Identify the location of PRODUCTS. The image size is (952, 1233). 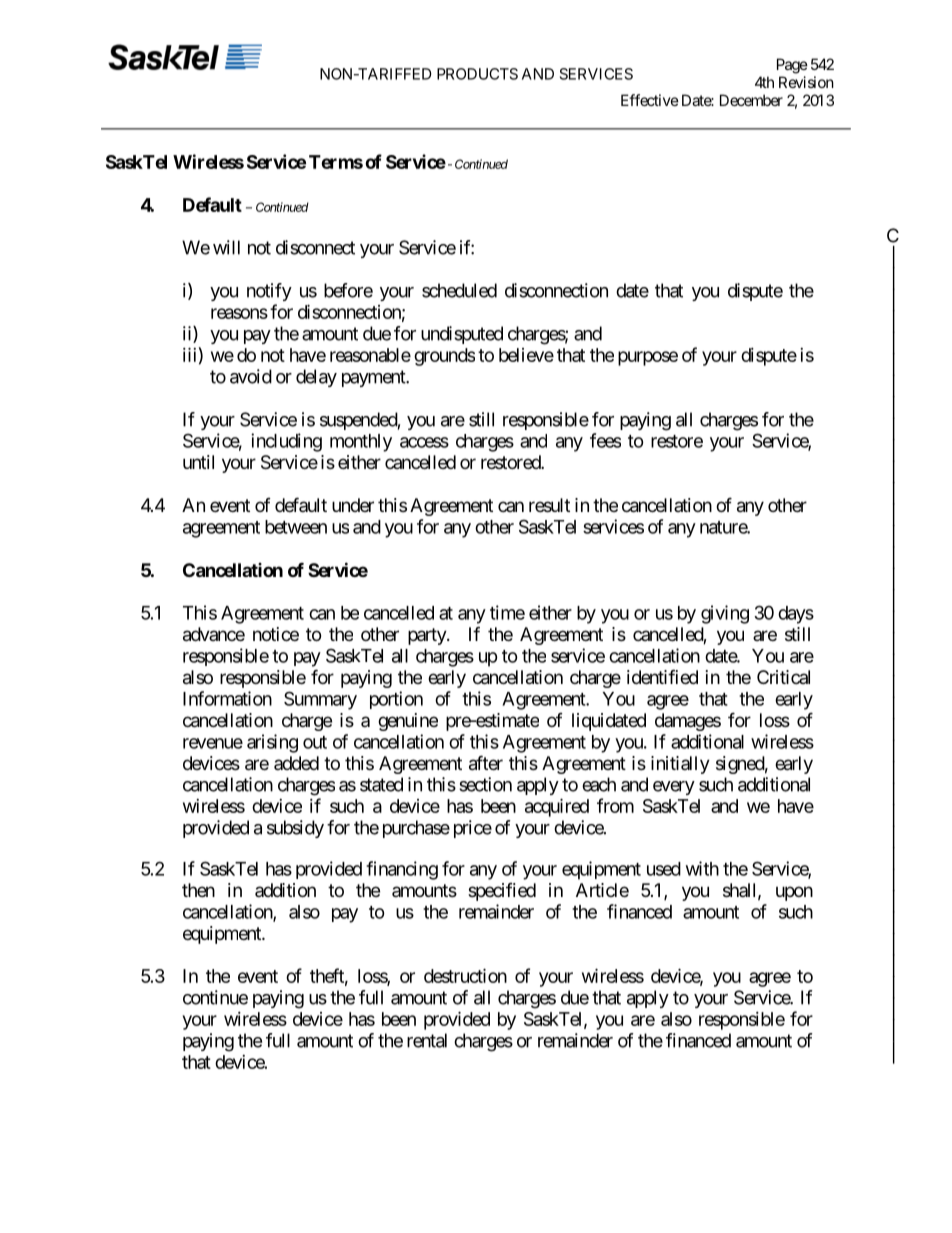
(477, 74).
